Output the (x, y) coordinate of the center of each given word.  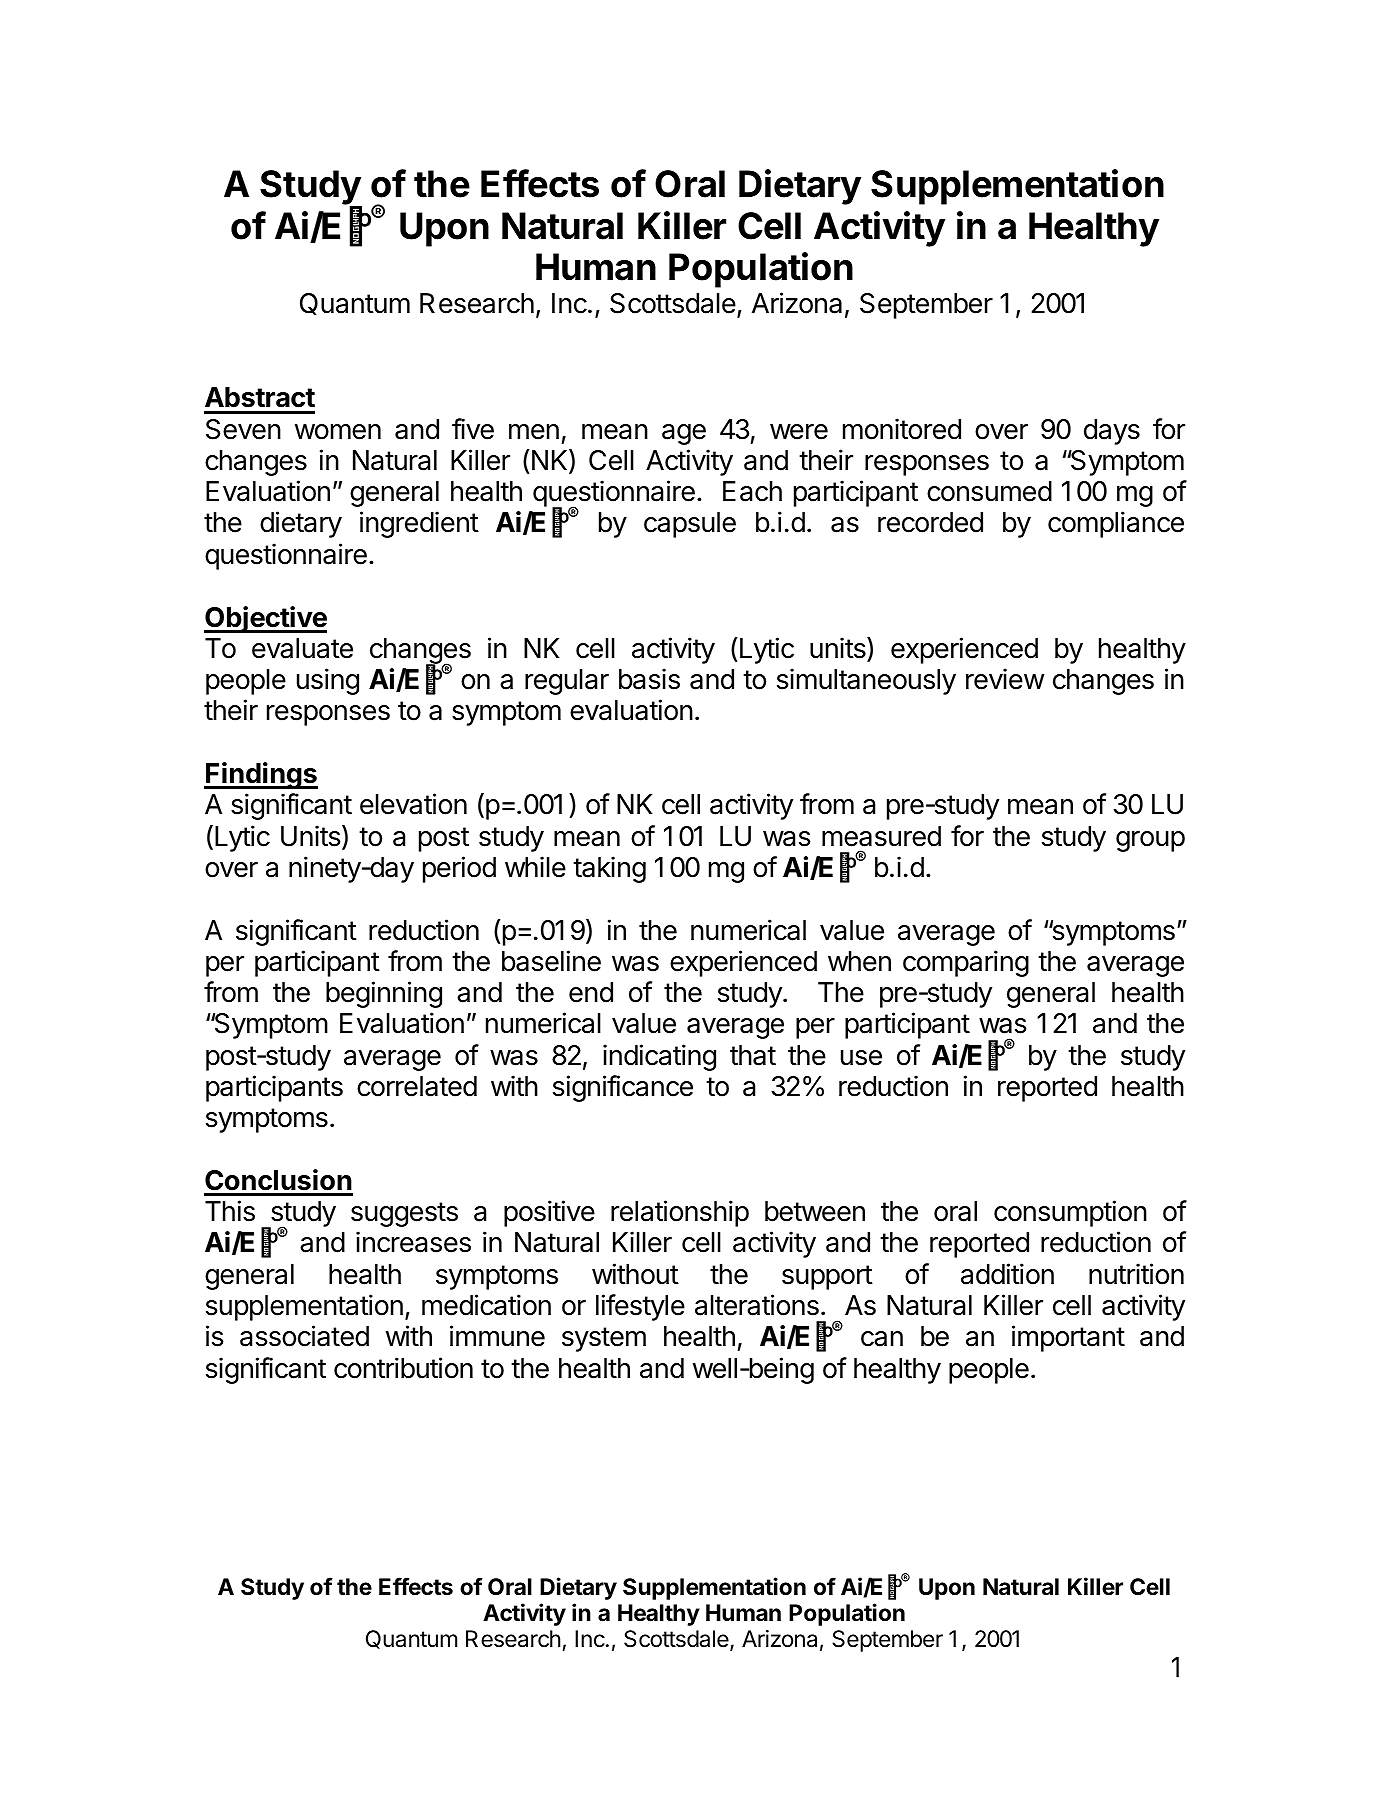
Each (752, 491)
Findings (261, 775)
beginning (384, 994)
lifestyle (640, 1307)
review (1005, 679)
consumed (989, 491)
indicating (659, 1057)
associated (304, 1336)
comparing (966, 963)
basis (649, 679)
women (338, 432)
